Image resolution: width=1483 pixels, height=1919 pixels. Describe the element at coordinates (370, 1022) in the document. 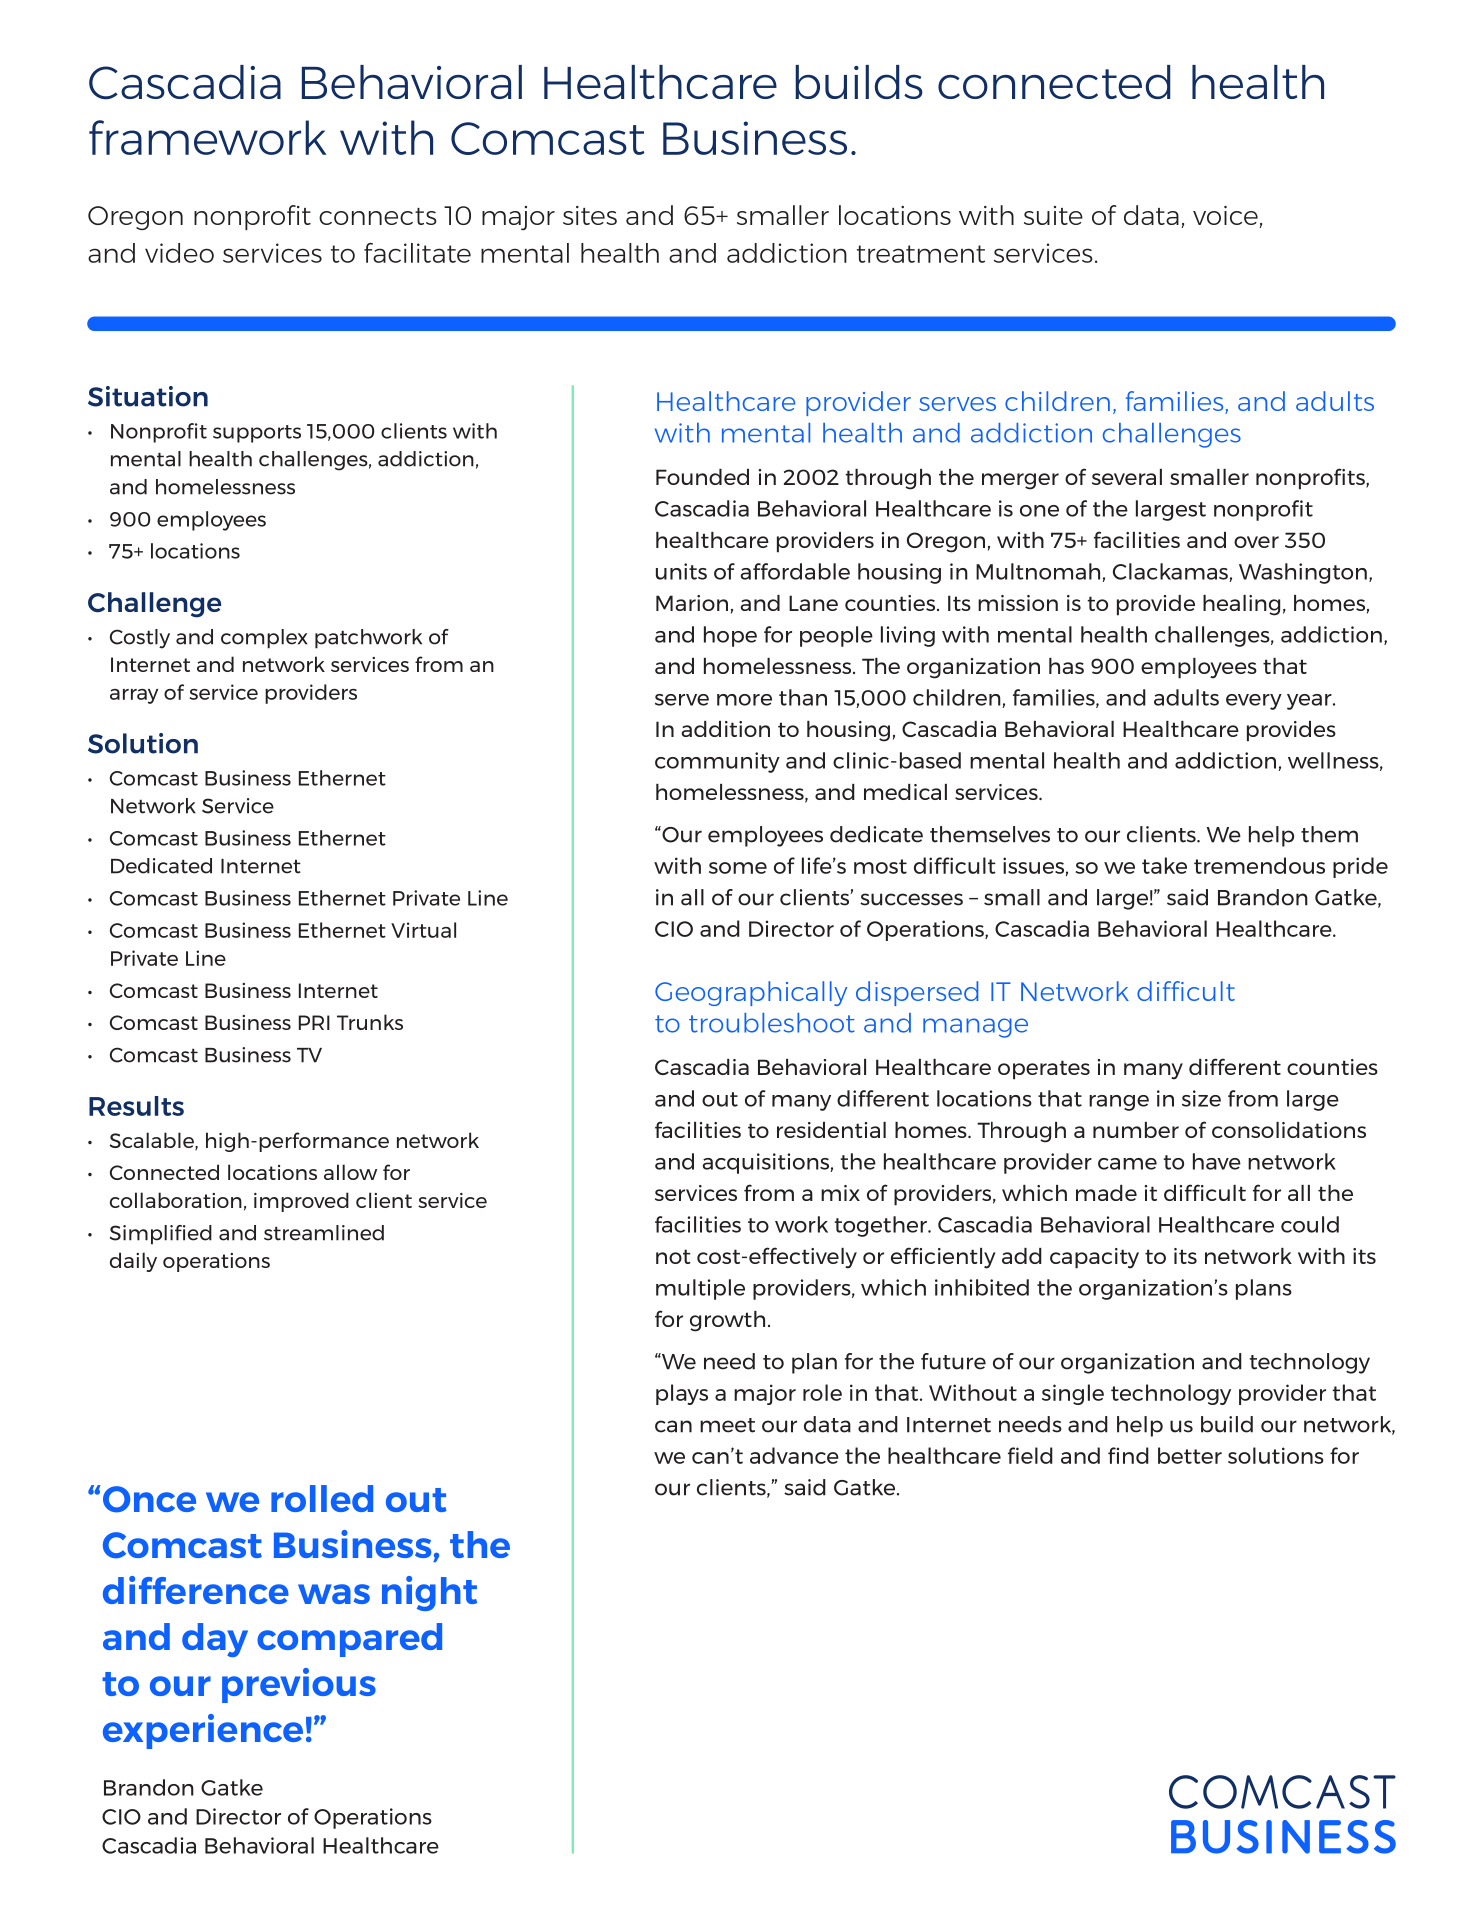

I see `Trunks` at that location.
